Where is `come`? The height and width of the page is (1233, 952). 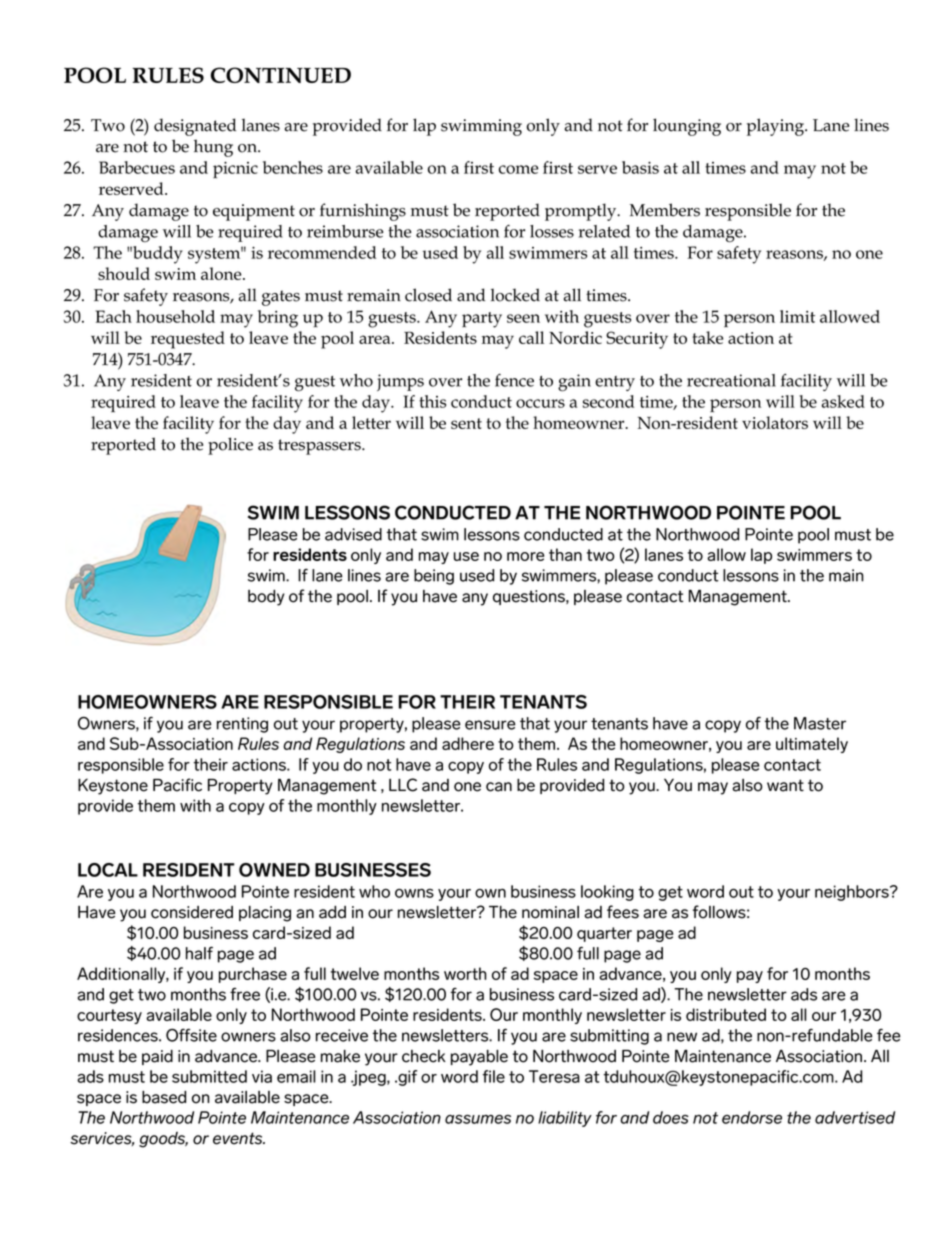 come is located at coordinates (519, 169).
